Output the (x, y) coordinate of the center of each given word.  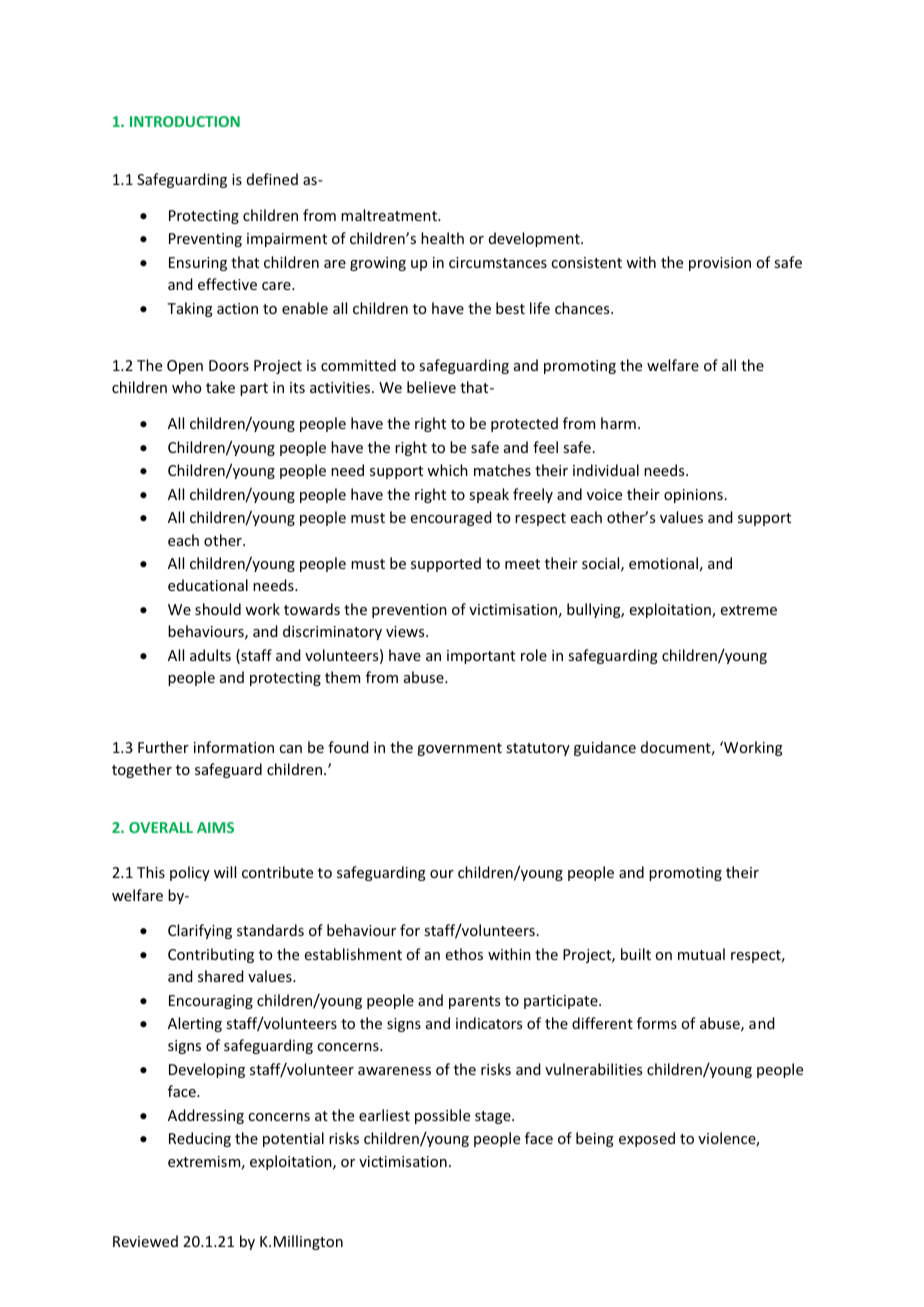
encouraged (451, 518)
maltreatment (390, 215)
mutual (701, 954)
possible (442, 1116)
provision (720, 264)
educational (208, 585)
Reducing (200, 1139)
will (225, 872)
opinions (693, 496)
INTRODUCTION (185, 121)
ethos (464, 954)
